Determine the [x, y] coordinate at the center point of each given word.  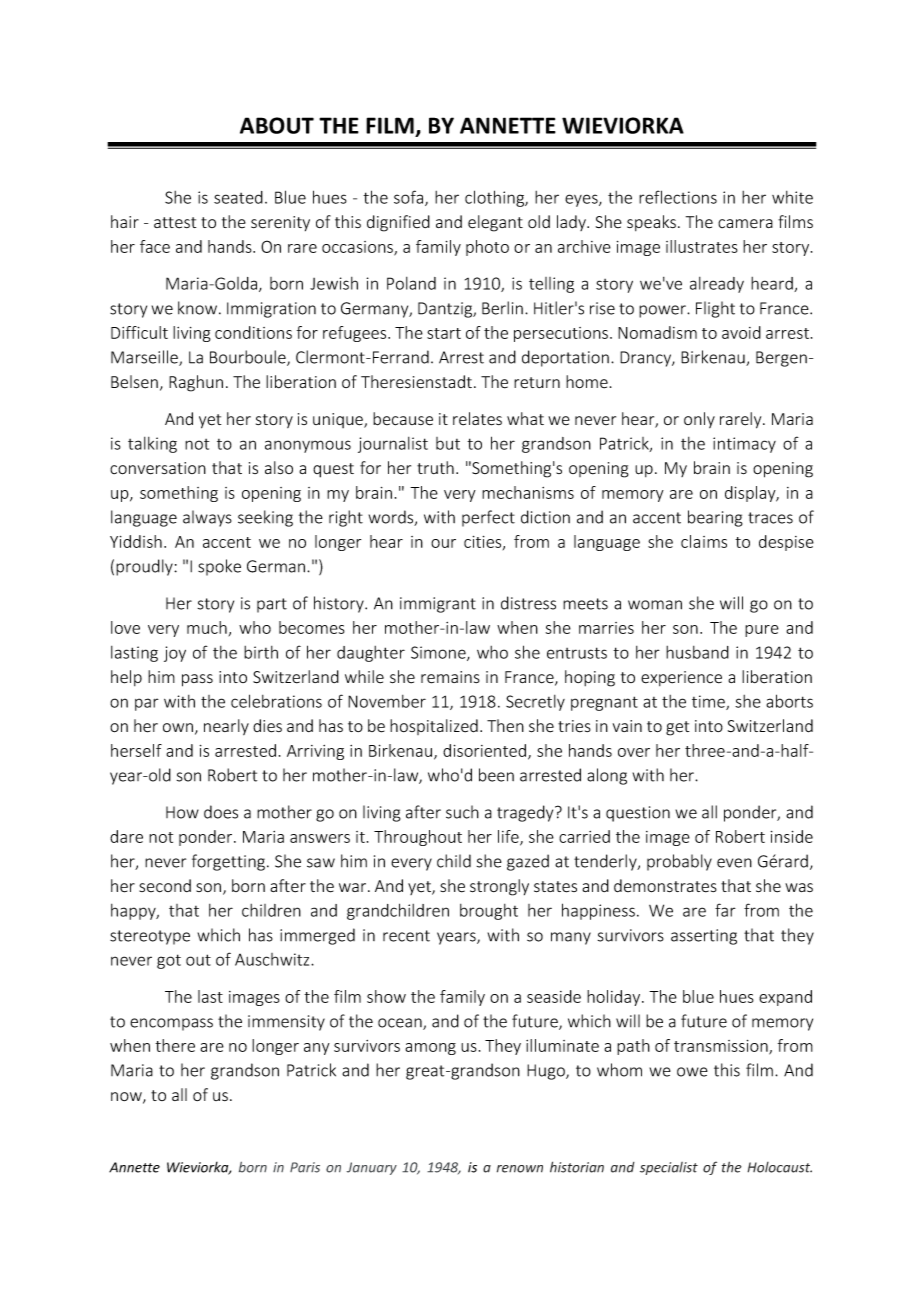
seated [238, 197]
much [207, 627]
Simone [439, 653]
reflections [678, 197]
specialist [669, 1168]
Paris [305, 1167]
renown [520, 1169]
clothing [496, 198]
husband [697, 652]
